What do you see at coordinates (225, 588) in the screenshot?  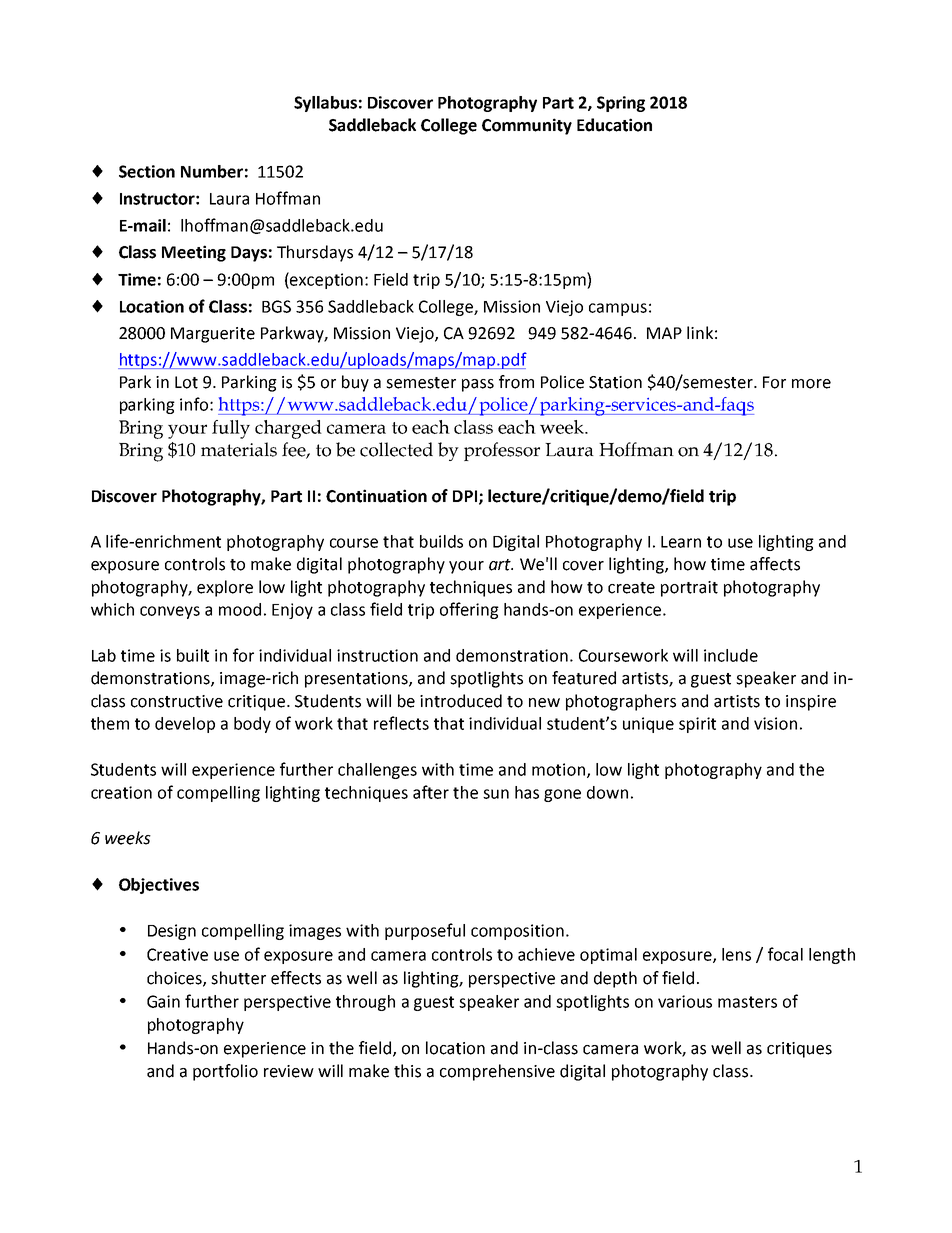 I see `explore` at bounding box center [225, 588].
